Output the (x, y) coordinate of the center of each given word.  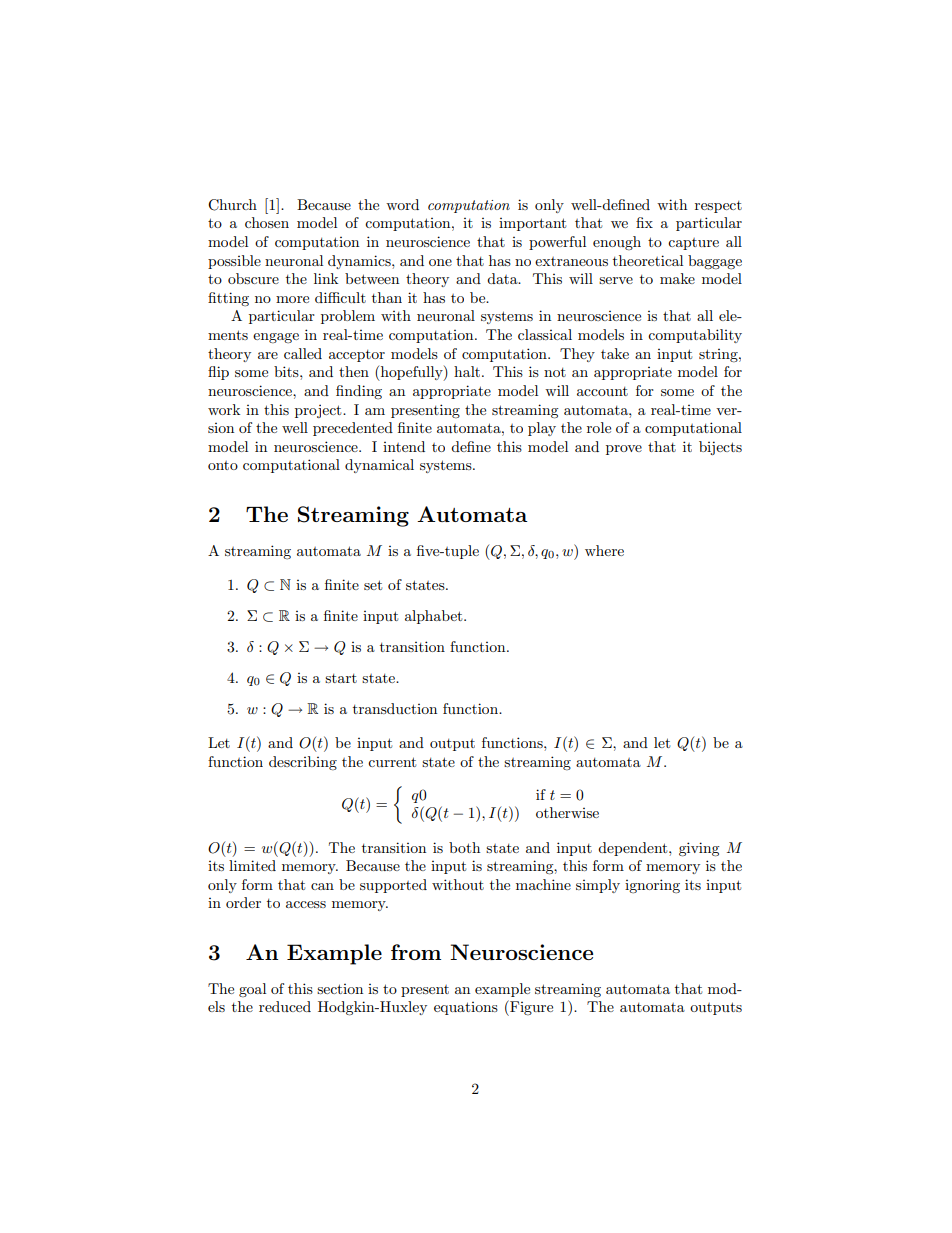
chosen (267, 222)
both (464, 847)
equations (466, 1008)
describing (303, 763)
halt (468, 371)
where (604, 550)
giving (699, 849)
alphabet (435, 617)
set (373, 585)
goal (252, 990)
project (319, 411)
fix (644, 222)
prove (624, 450)
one (440, 262)
